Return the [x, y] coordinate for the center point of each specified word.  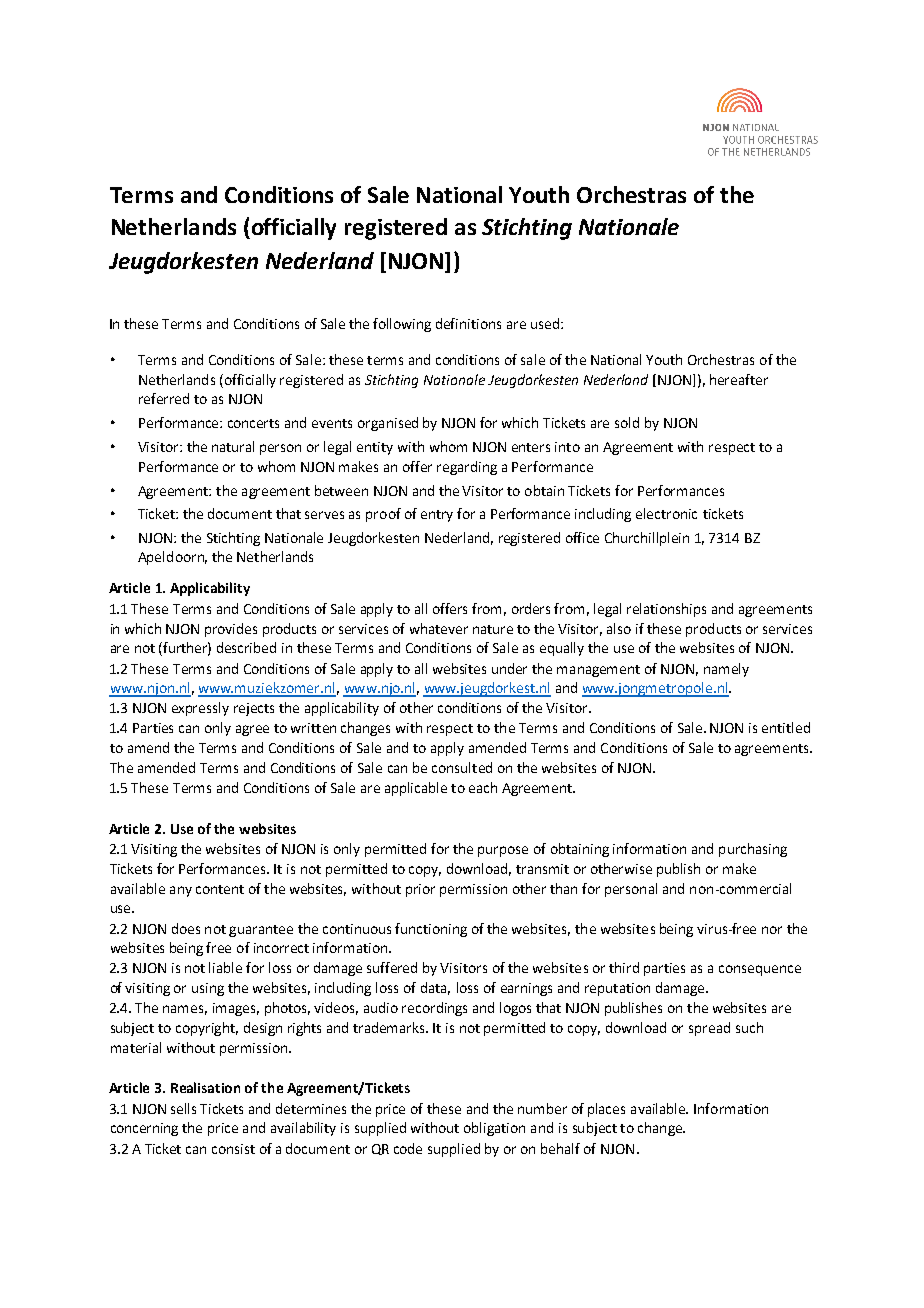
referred [164, 398]
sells [183, 1108]
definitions [468, 323]
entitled [786, 727]
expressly [200, 709]
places [606, 1110]
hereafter [739, 379]
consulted [462, 767]
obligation [494, 1129]
